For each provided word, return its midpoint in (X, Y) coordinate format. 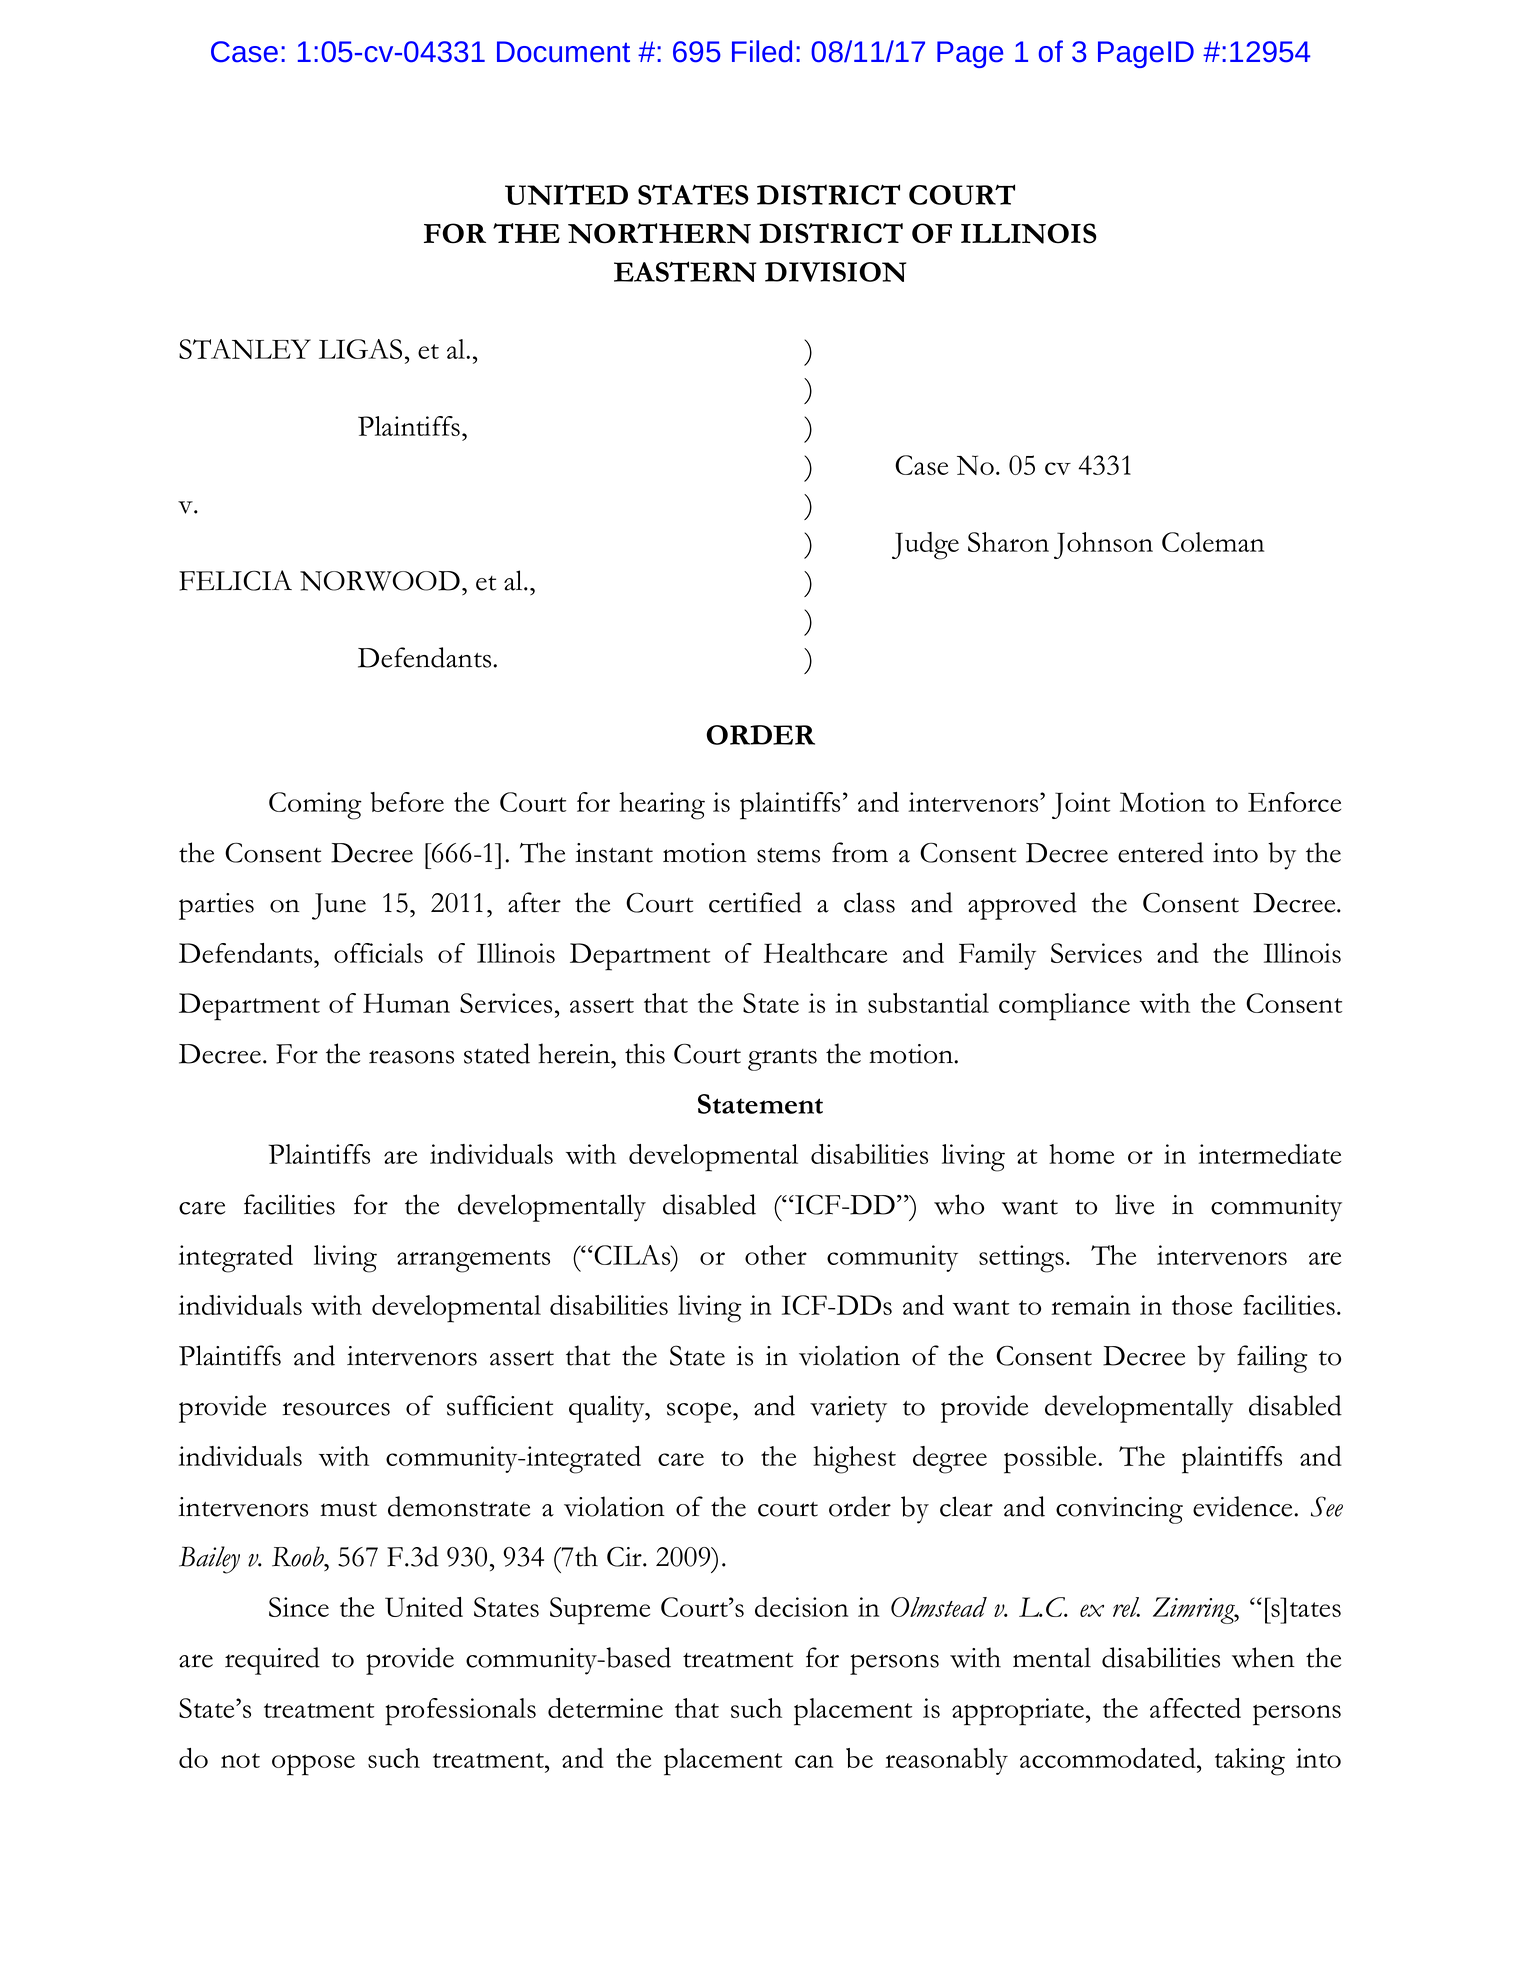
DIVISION (835, 272)
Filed (762, 51)
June (339, 906)
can (814, 1761)
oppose (313, 1765)
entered (1161, 852)
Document (563, 52)
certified (755, 902)
